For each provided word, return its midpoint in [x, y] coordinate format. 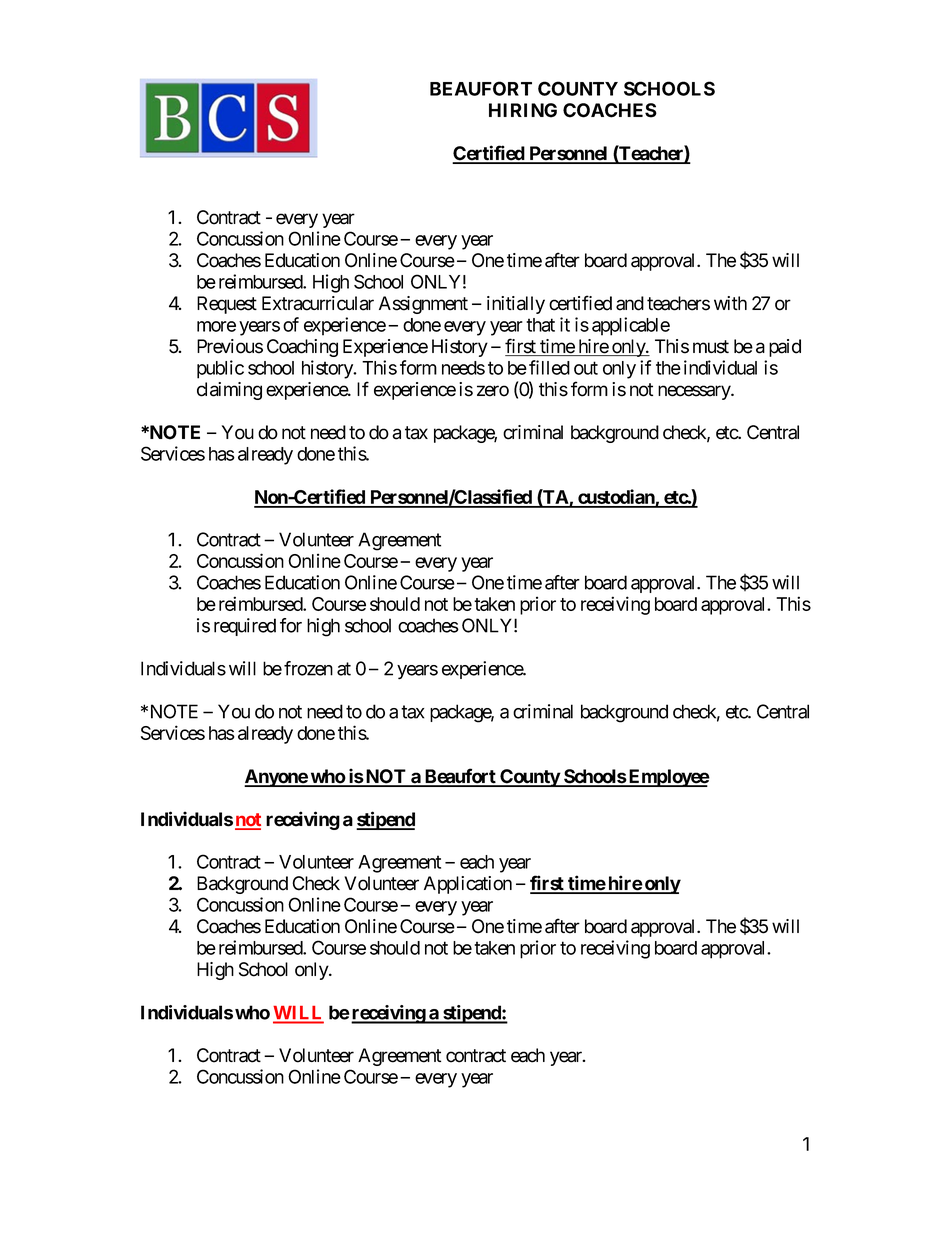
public [220, 369]
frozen [308, 668]
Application [468, 885]
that [540, 325]
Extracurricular [318, 303]
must [711, 347]
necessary [695, 392]
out [586, 368]
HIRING [523, 110]
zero [493, 391]
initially [516, 305]
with [730, 303]
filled [549, 367]
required [245, 627]
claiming [229, 391]
